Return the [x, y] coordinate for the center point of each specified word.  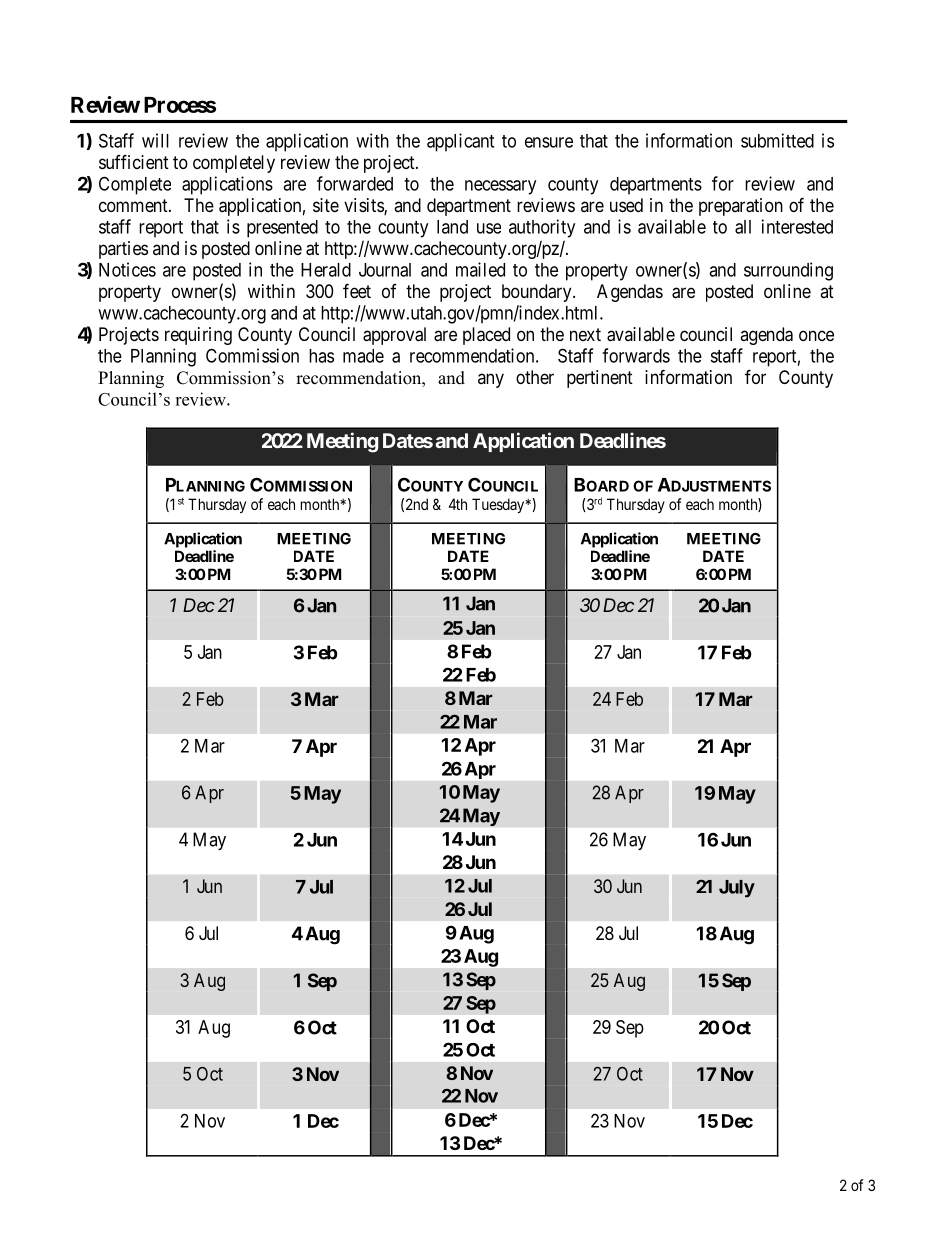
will [155, 140]
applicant [460, 142]
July [737, 889]
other [535, 377]
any [491, 380]
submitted [777, 140]
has [321, 356]
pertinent [600, 379]
